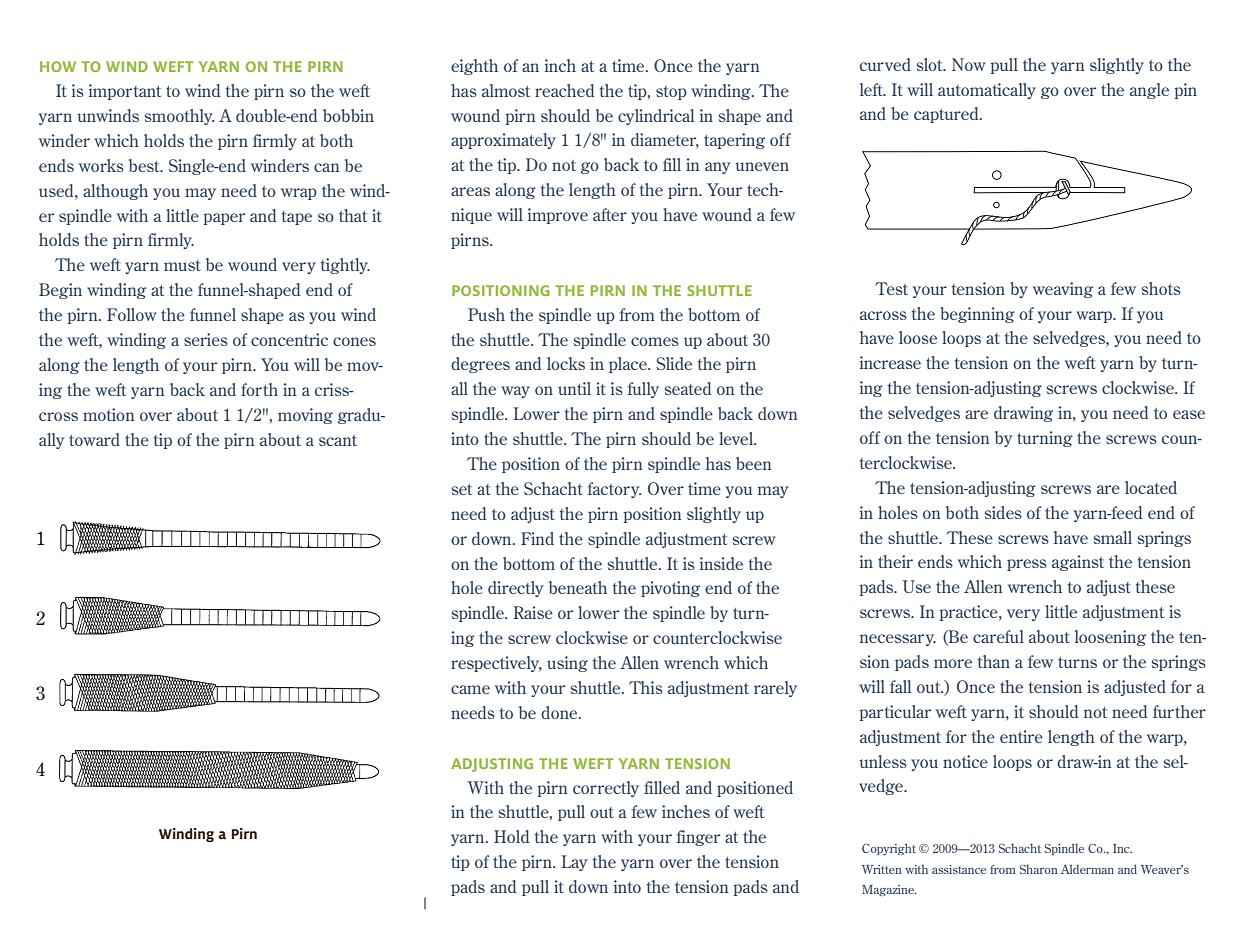  I want to click on stop, so click(671, 93).
